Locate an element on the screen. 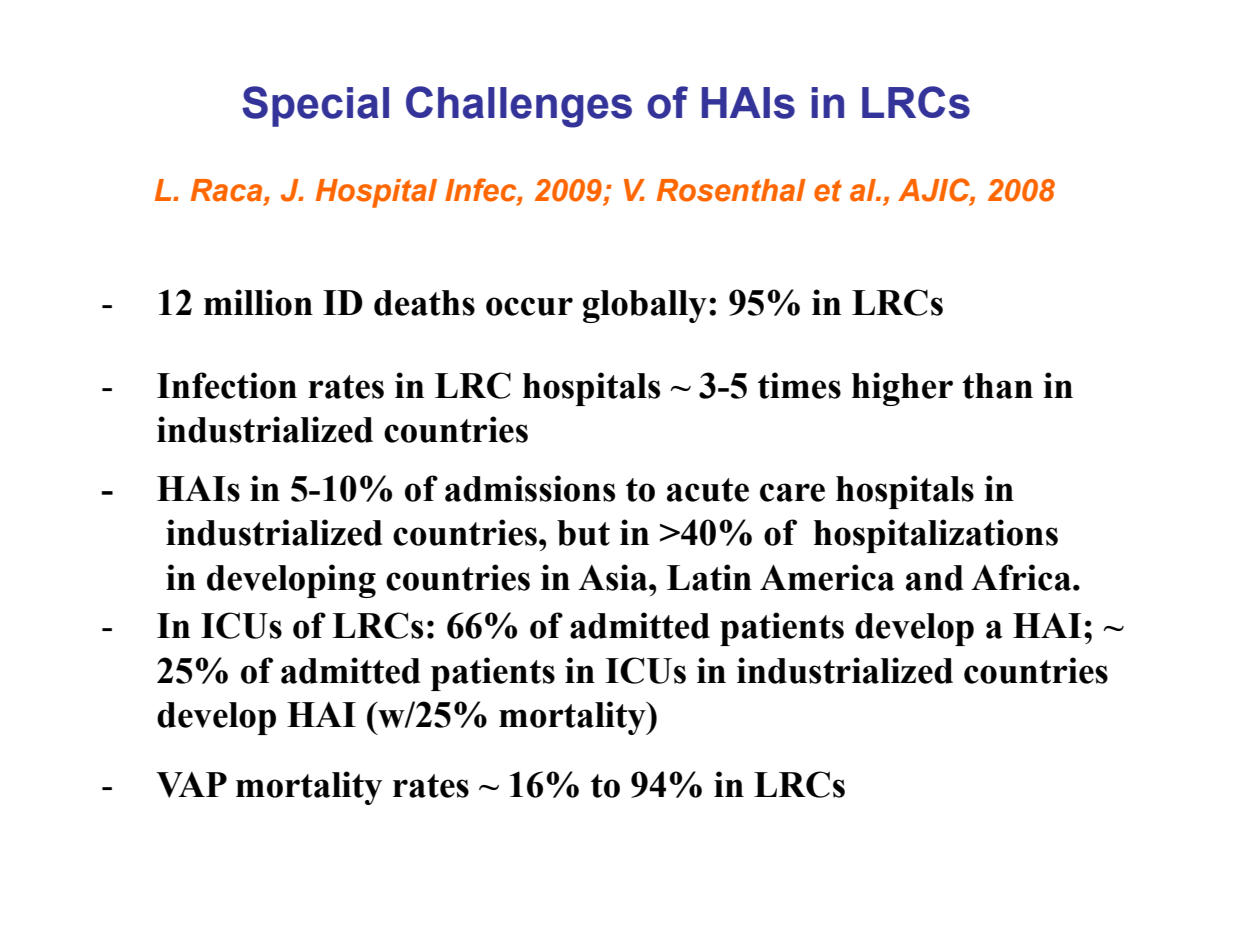 The height and width of the screenshot is (952, 1233). America is located at coordinates (827, 577).
